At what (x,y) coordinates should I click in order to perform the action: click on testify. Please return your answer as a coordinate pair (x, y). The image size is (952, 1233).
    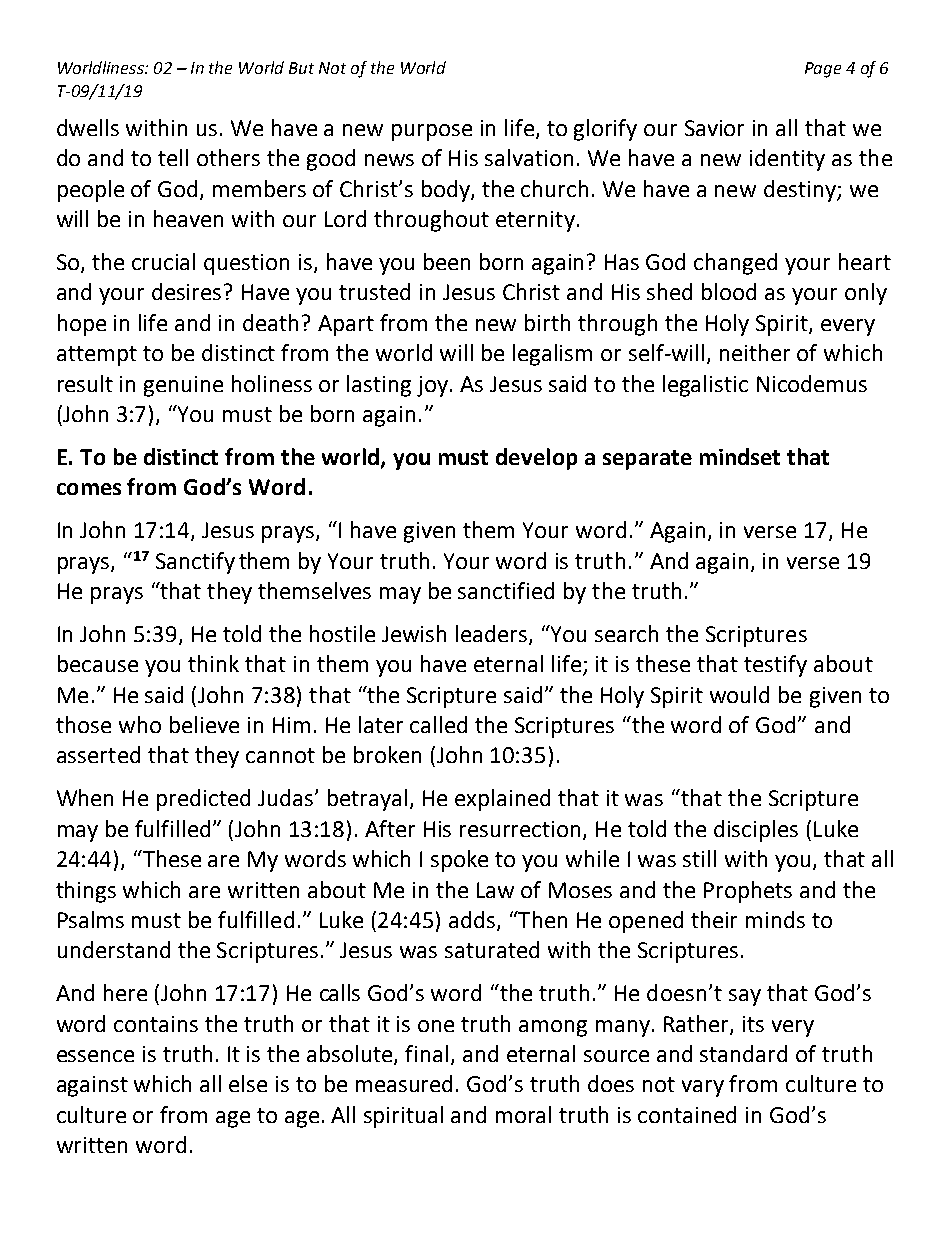
    Looking at the image, I should click on (775, 666).
